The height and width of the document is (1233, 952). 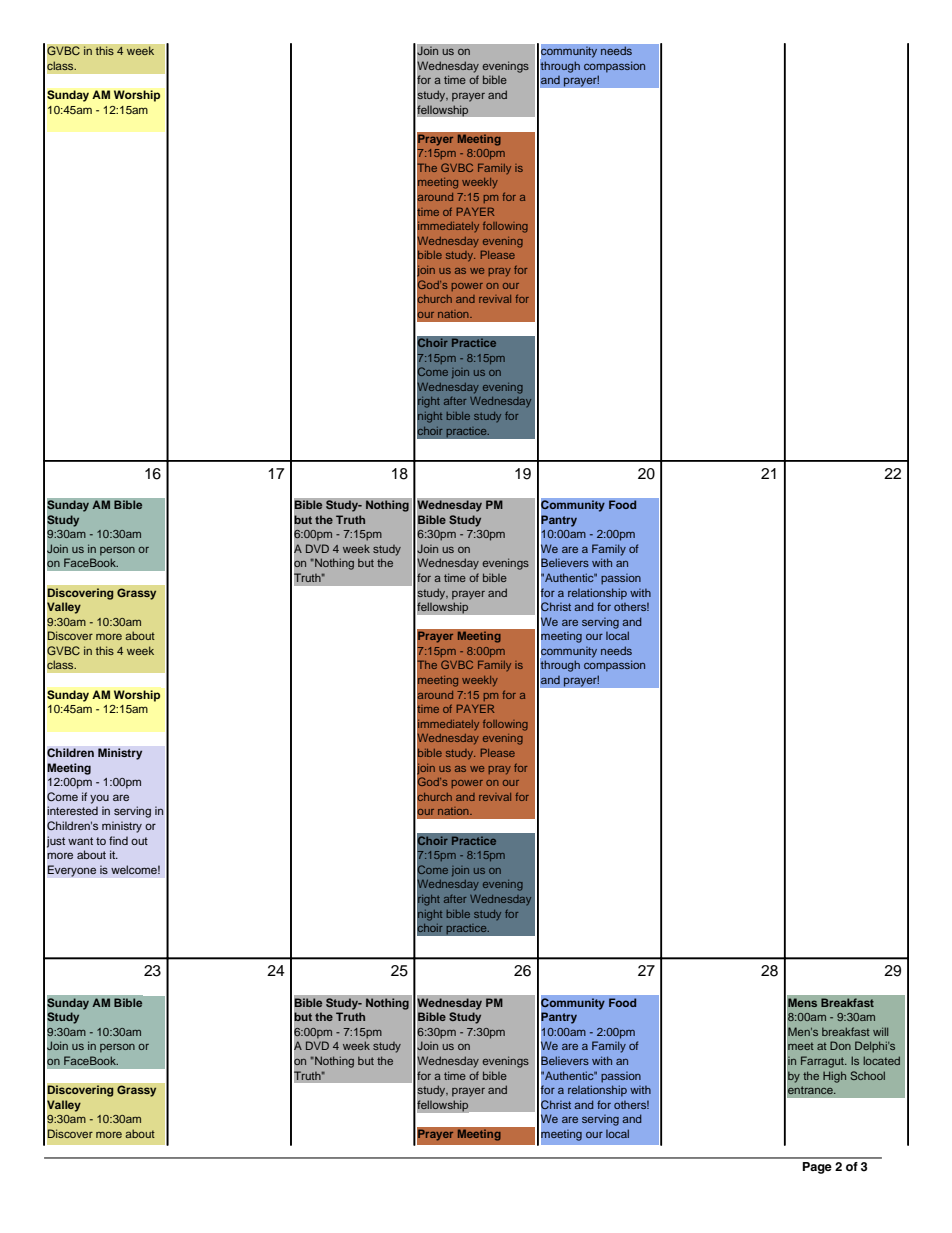 What do you see at coordinates (99, 799) in the document?
I see `you` at bounding box center [99, 799].
